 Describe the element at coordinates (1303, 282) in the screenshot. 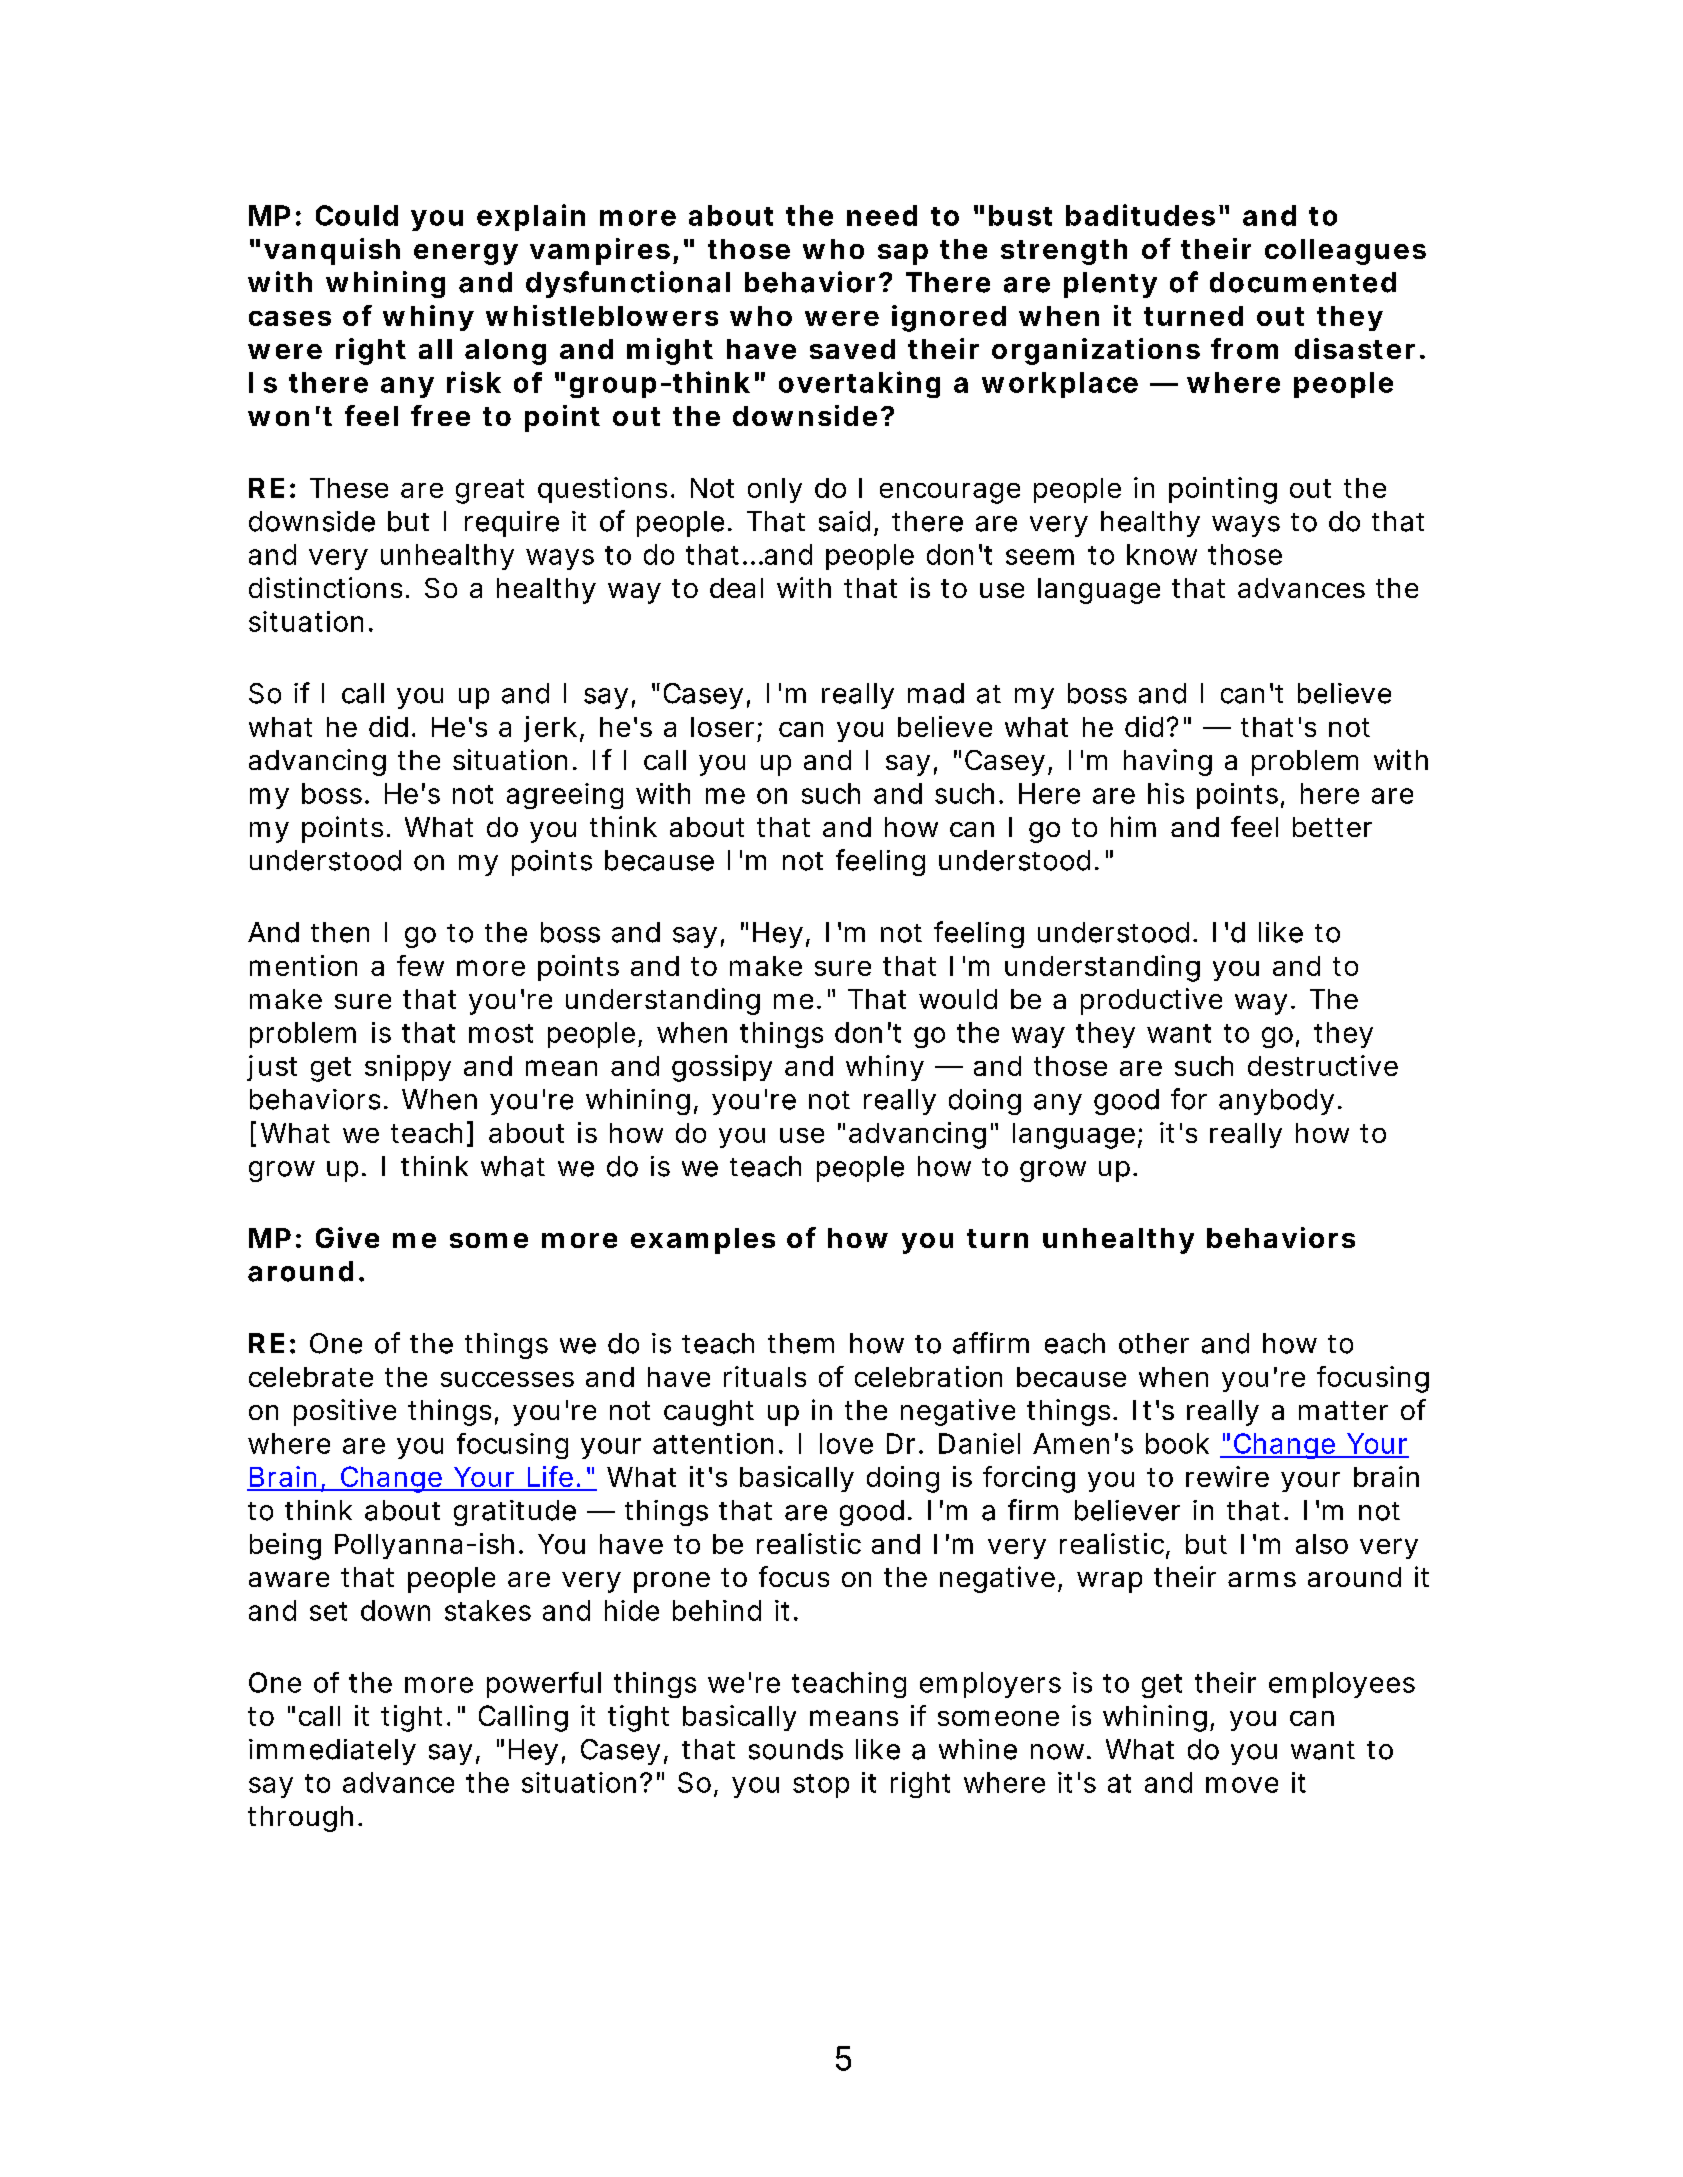

I see `documented` at that location.
